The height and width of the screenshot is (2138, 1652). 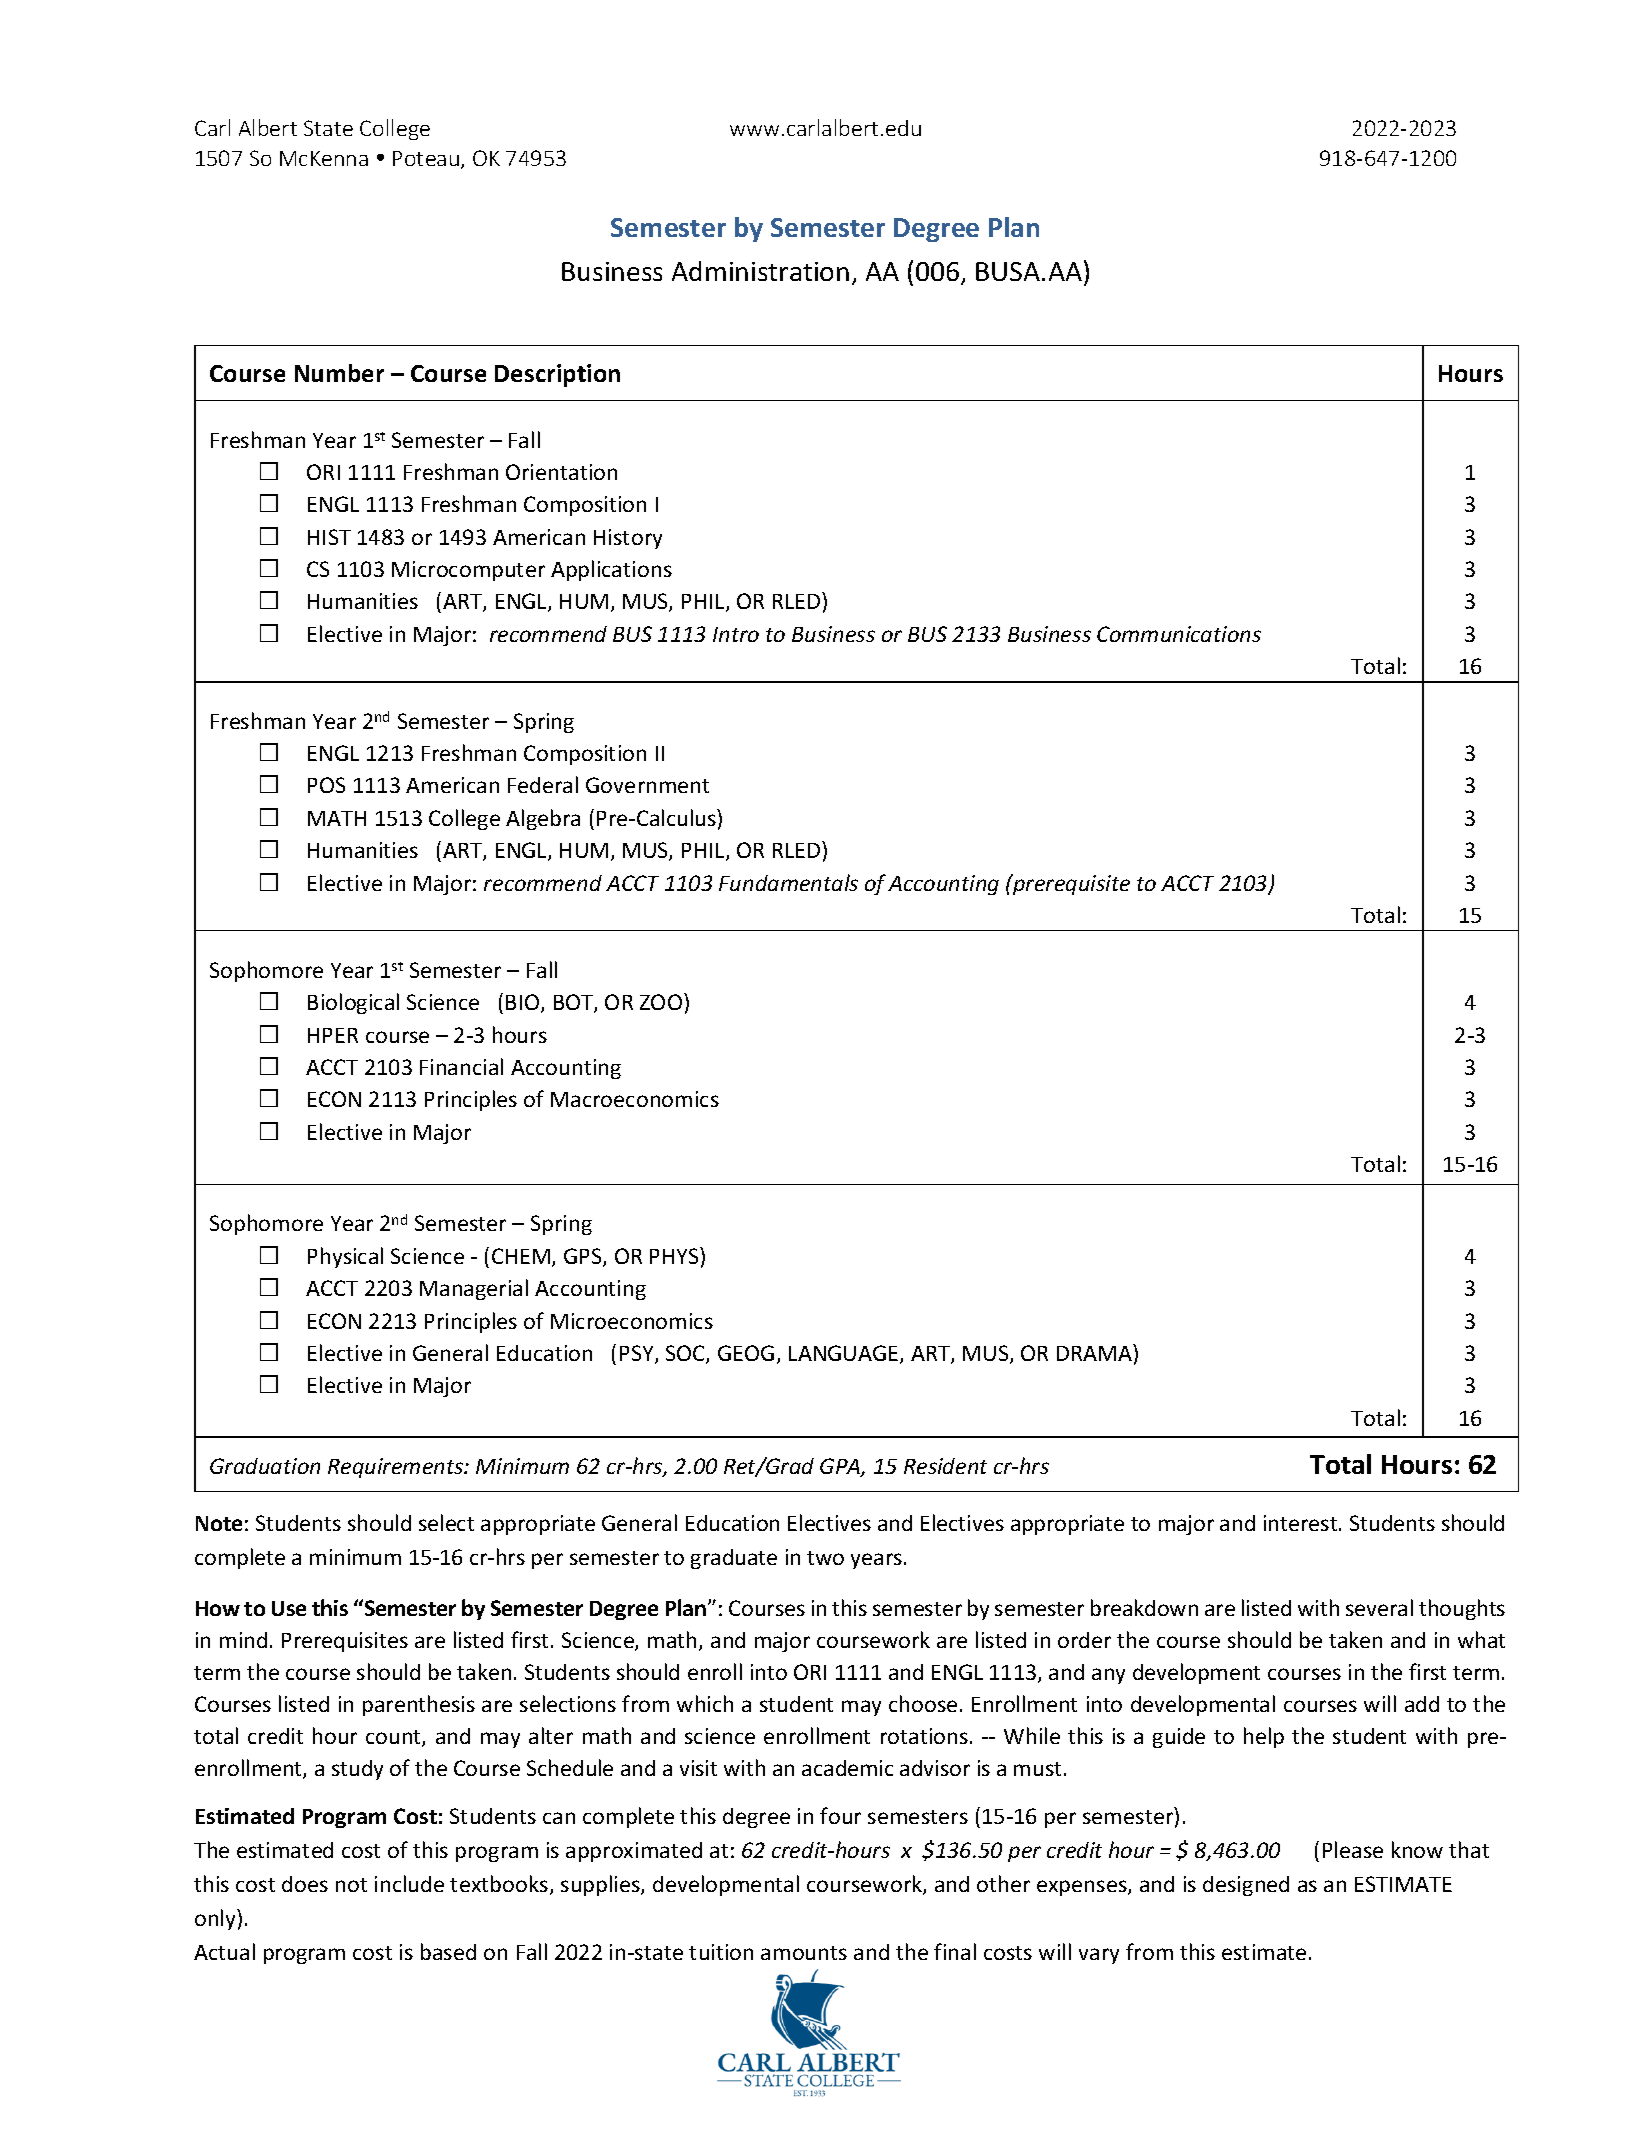 What do you see at coordinates (760, 271) in the screenshot?
I see `Administration` at bounding box center [760, 271].
